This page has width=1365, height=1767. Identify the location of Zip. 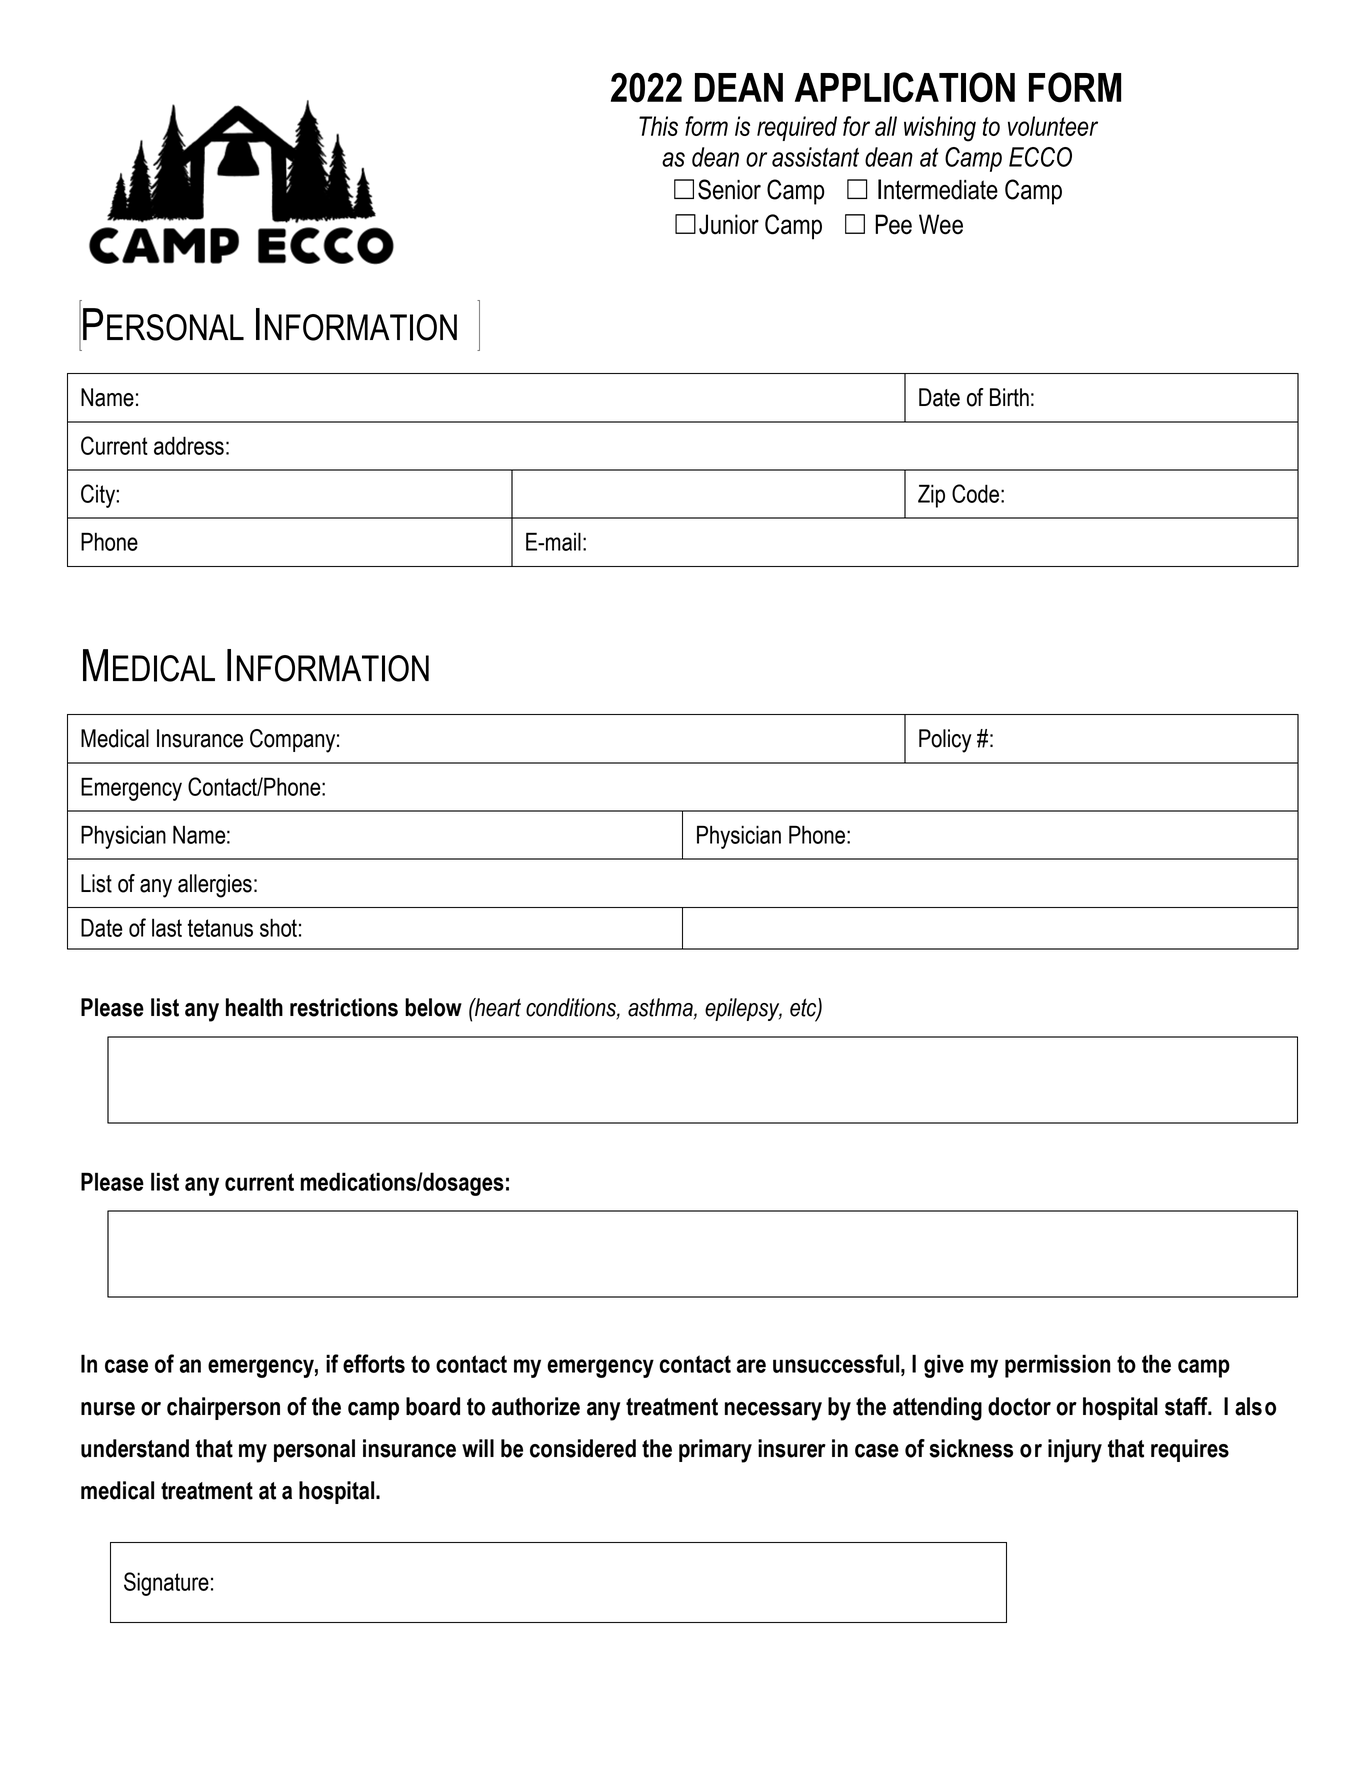
(931, 496).
